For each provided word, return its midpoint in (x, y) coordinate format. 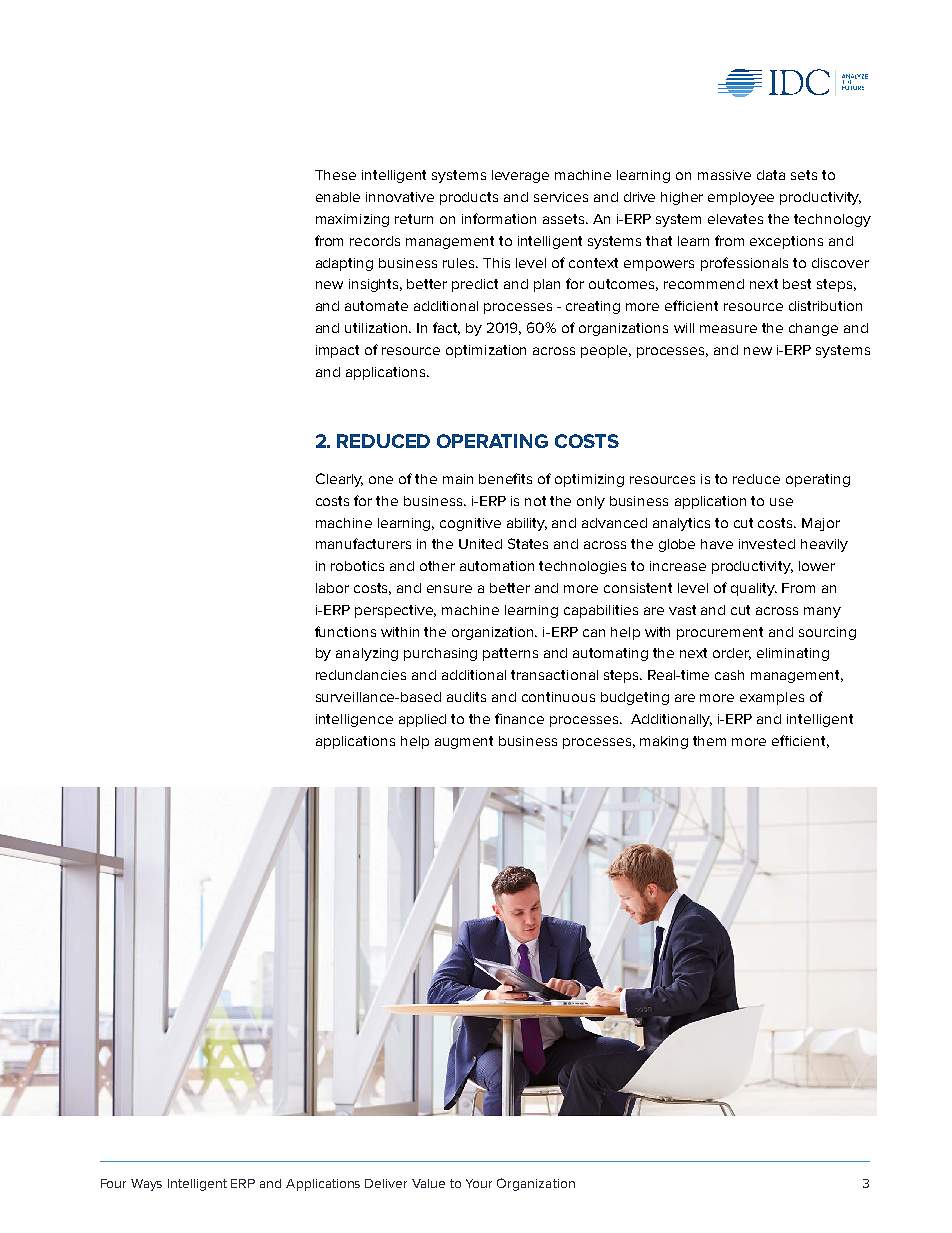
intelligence (354, 720)
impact (337, 351)
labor (332, 588)
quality (754, 589)
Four (113, 1183)
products (469, 198)
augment (464, 742)
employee (741, 198)
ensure (449, 589)
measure (728, 329)
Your (479, 1183)
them (709, 741)
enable (338, 197)
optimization (486, 351)
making (664, 742)
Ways (146, 1185)
